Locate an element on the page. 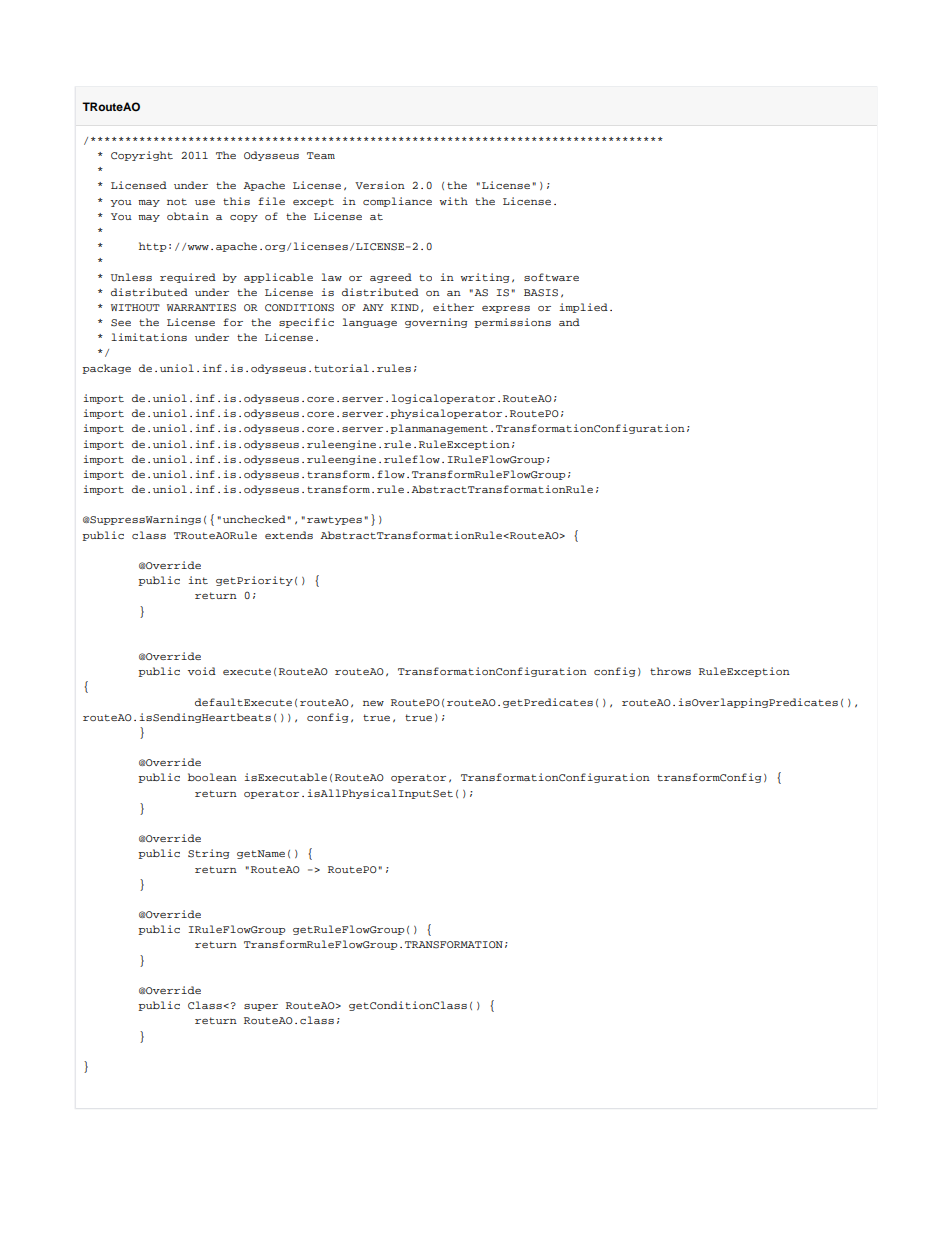 Image resolution: width=952 pixels, height=1233 pixels. String is located at coordinates (208, 854).
